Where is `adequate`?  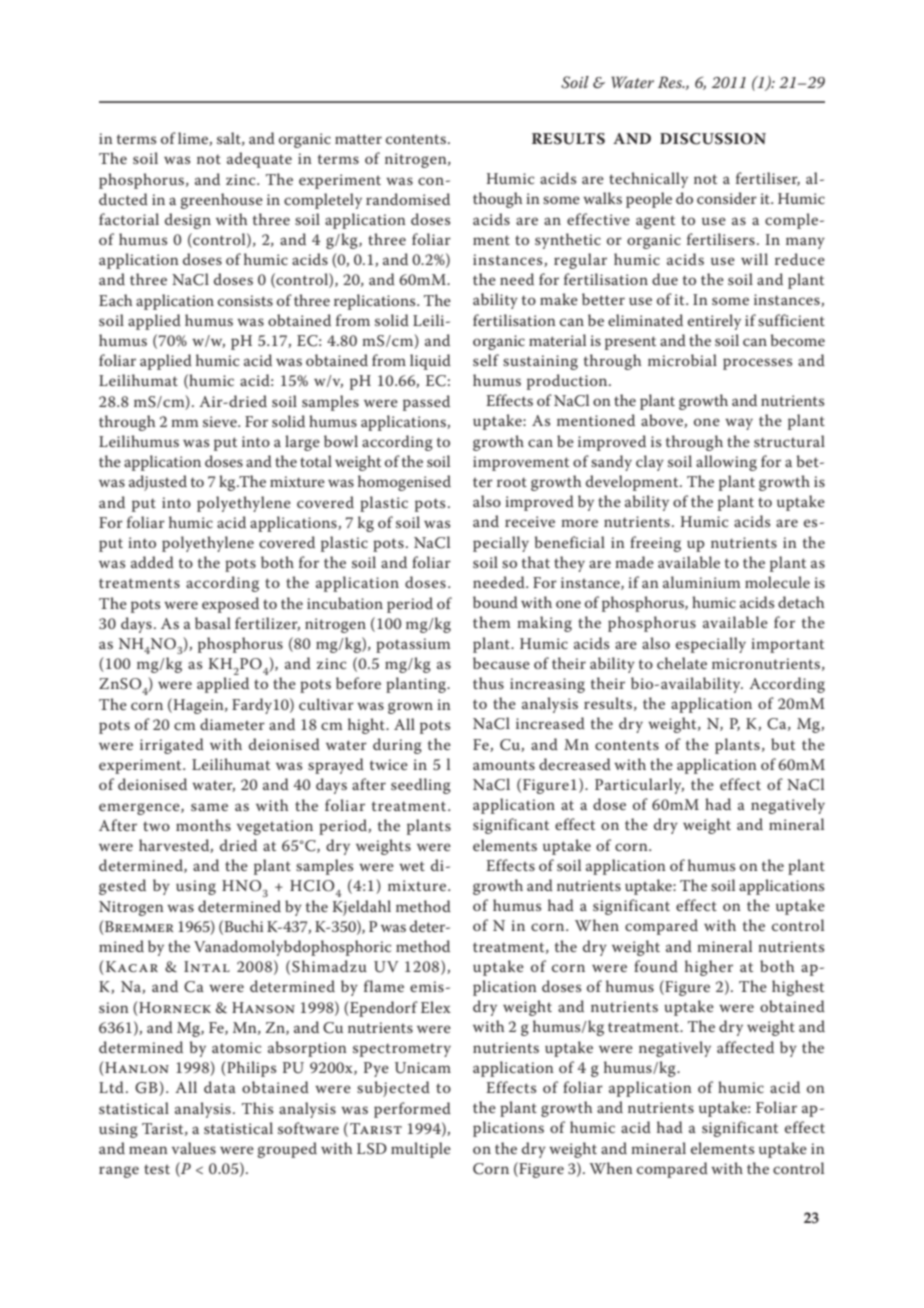 adequate is located at coordinates (259, 160).
